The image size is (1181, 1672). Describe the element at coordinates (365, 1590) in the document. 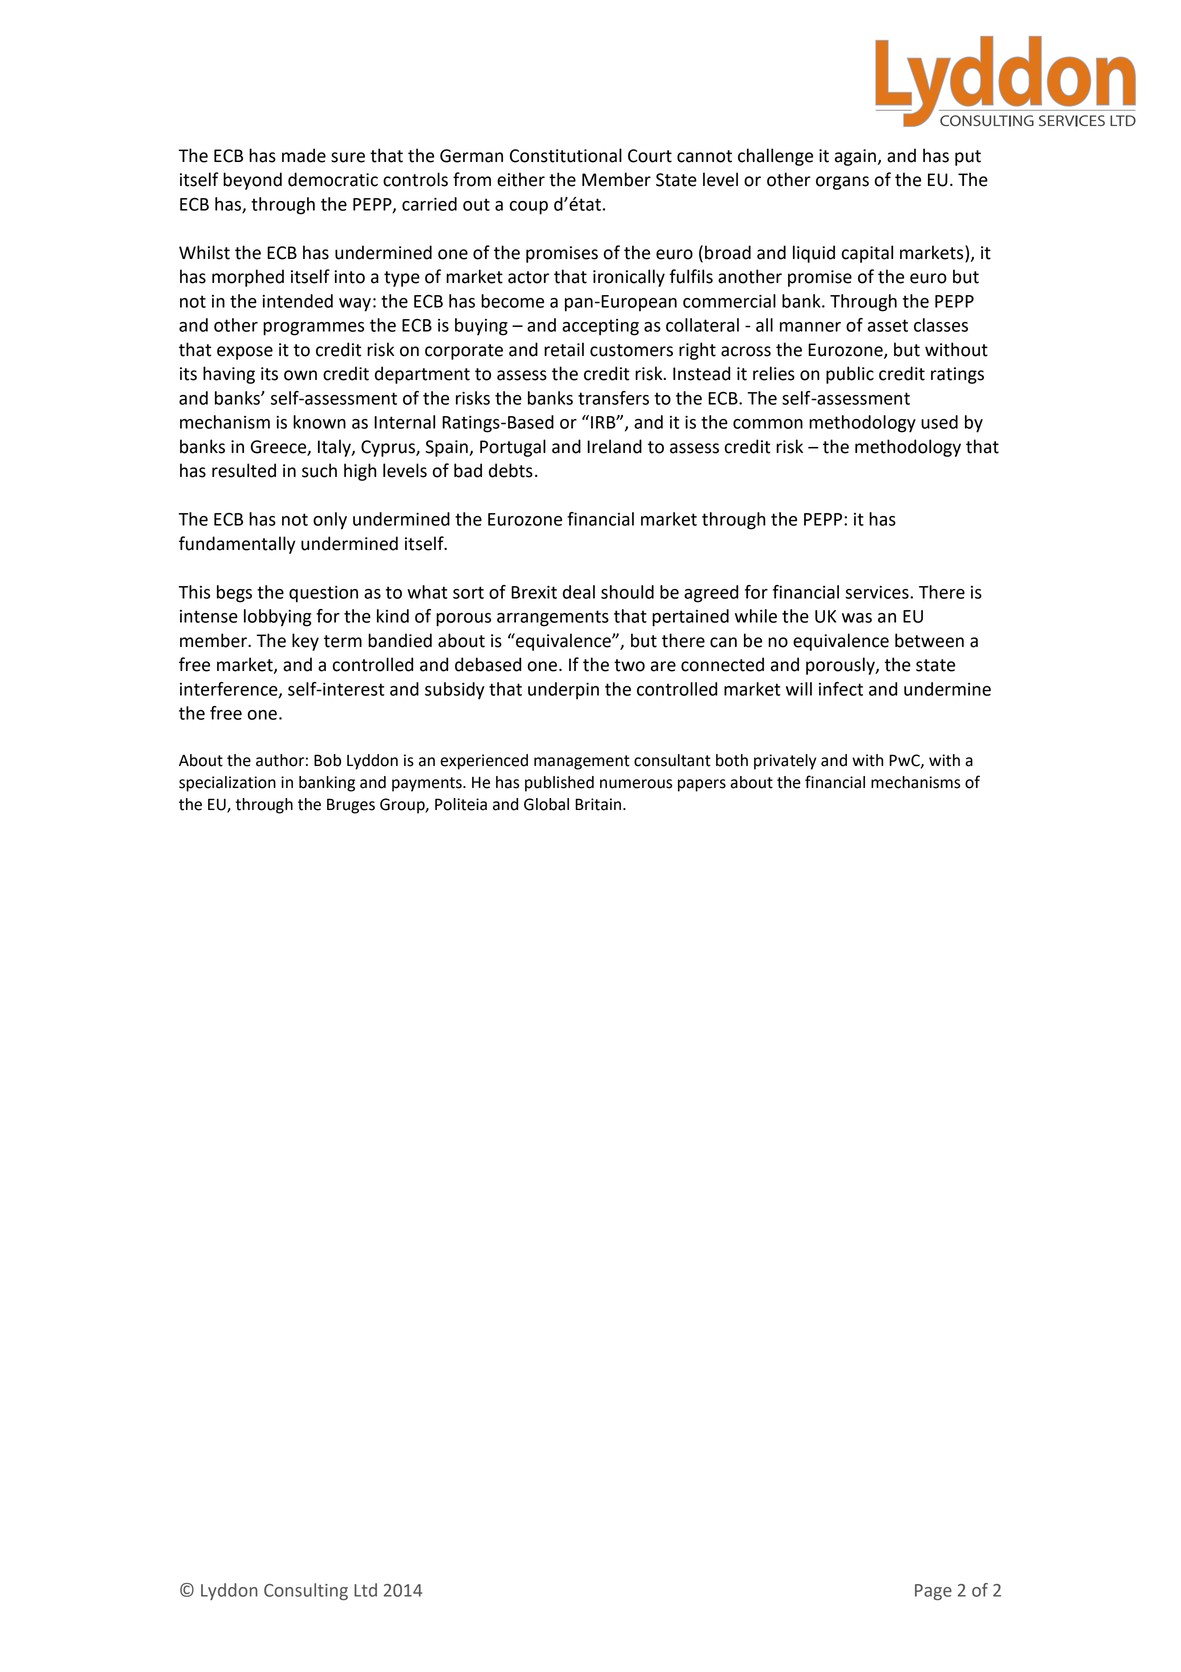

I see `Ltd` at that location.
